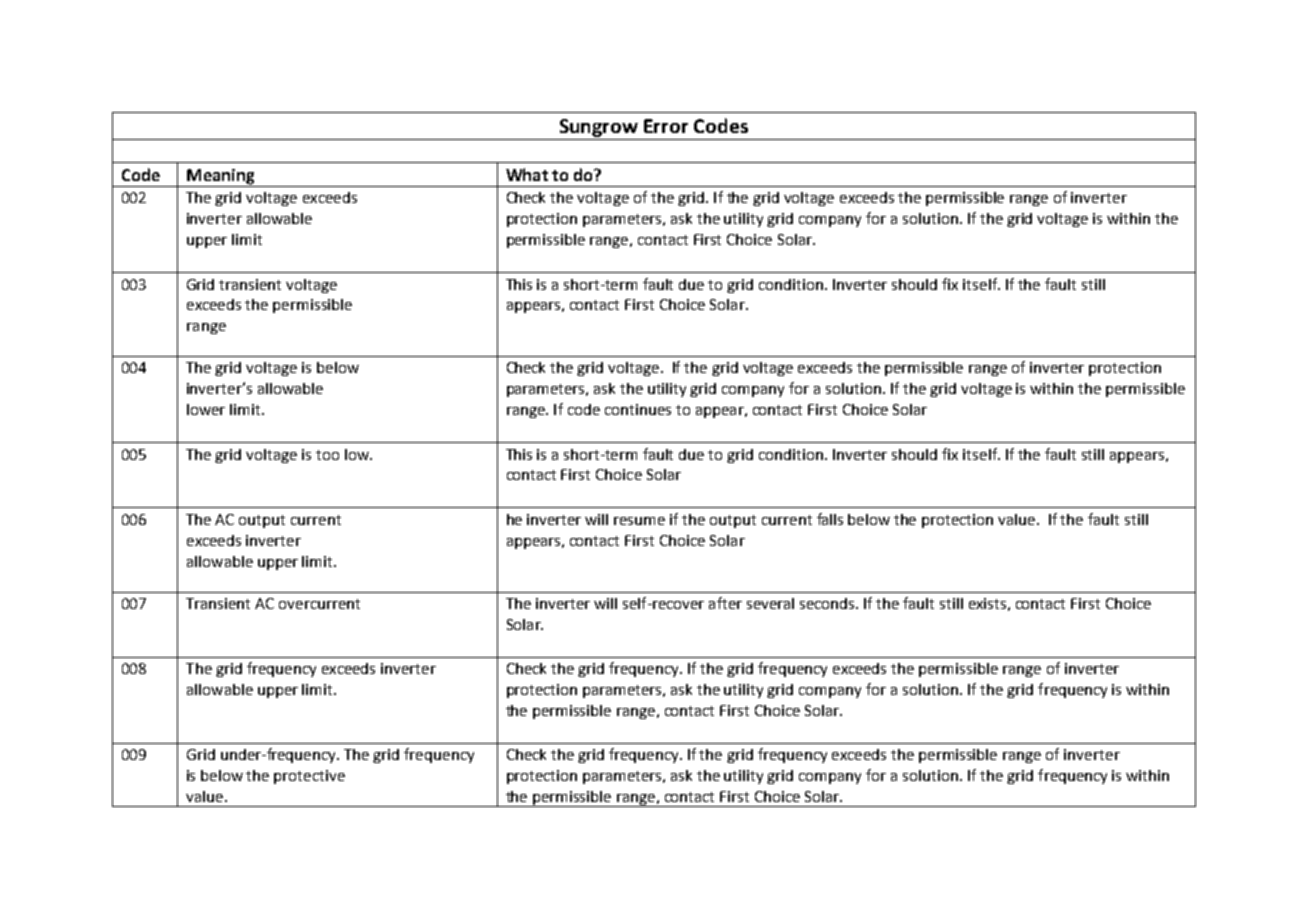 The width and height of the image is (1308, 924). I want to click on several, so click(770, 603).
